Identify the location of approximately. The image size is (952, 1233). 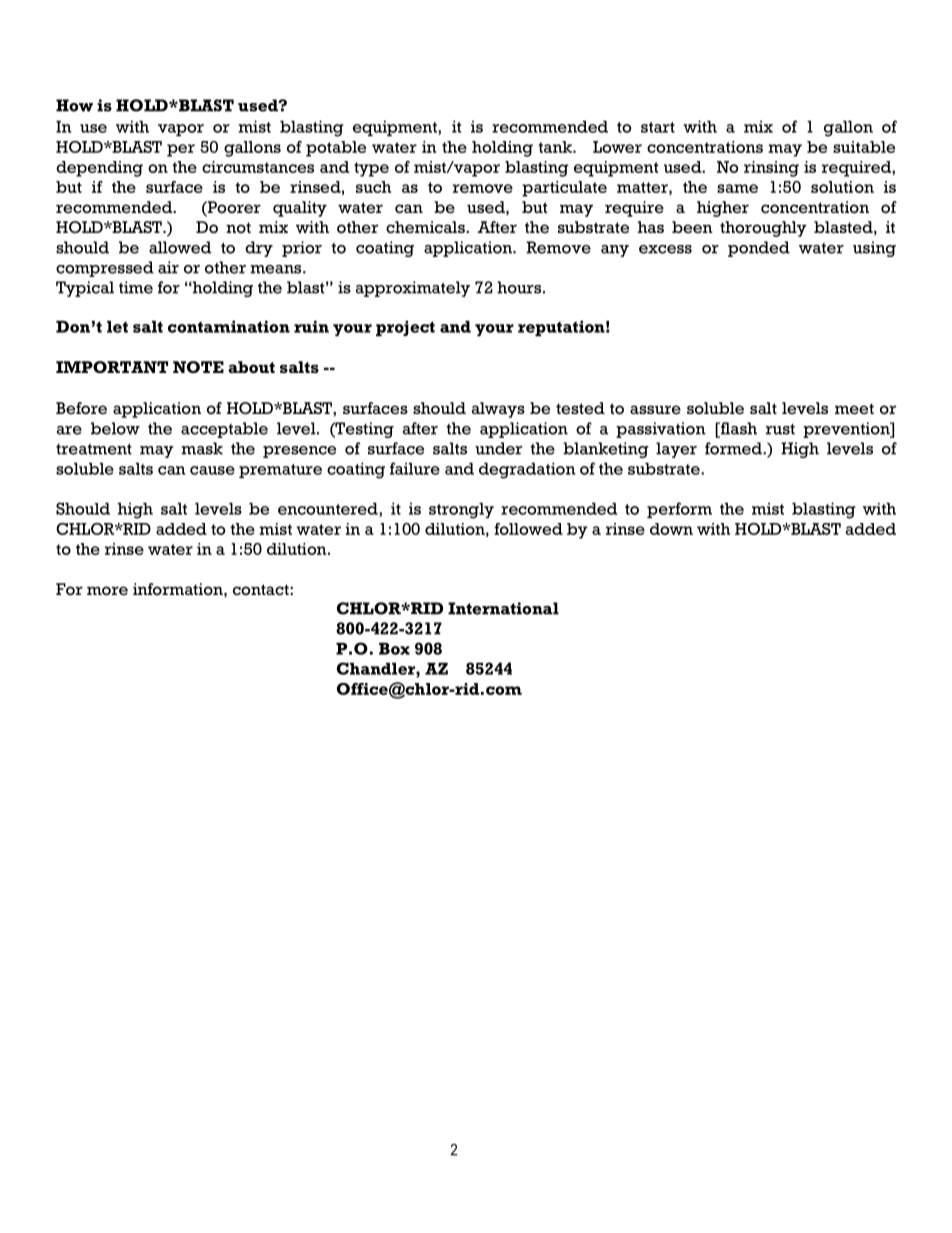
(413, 289).
